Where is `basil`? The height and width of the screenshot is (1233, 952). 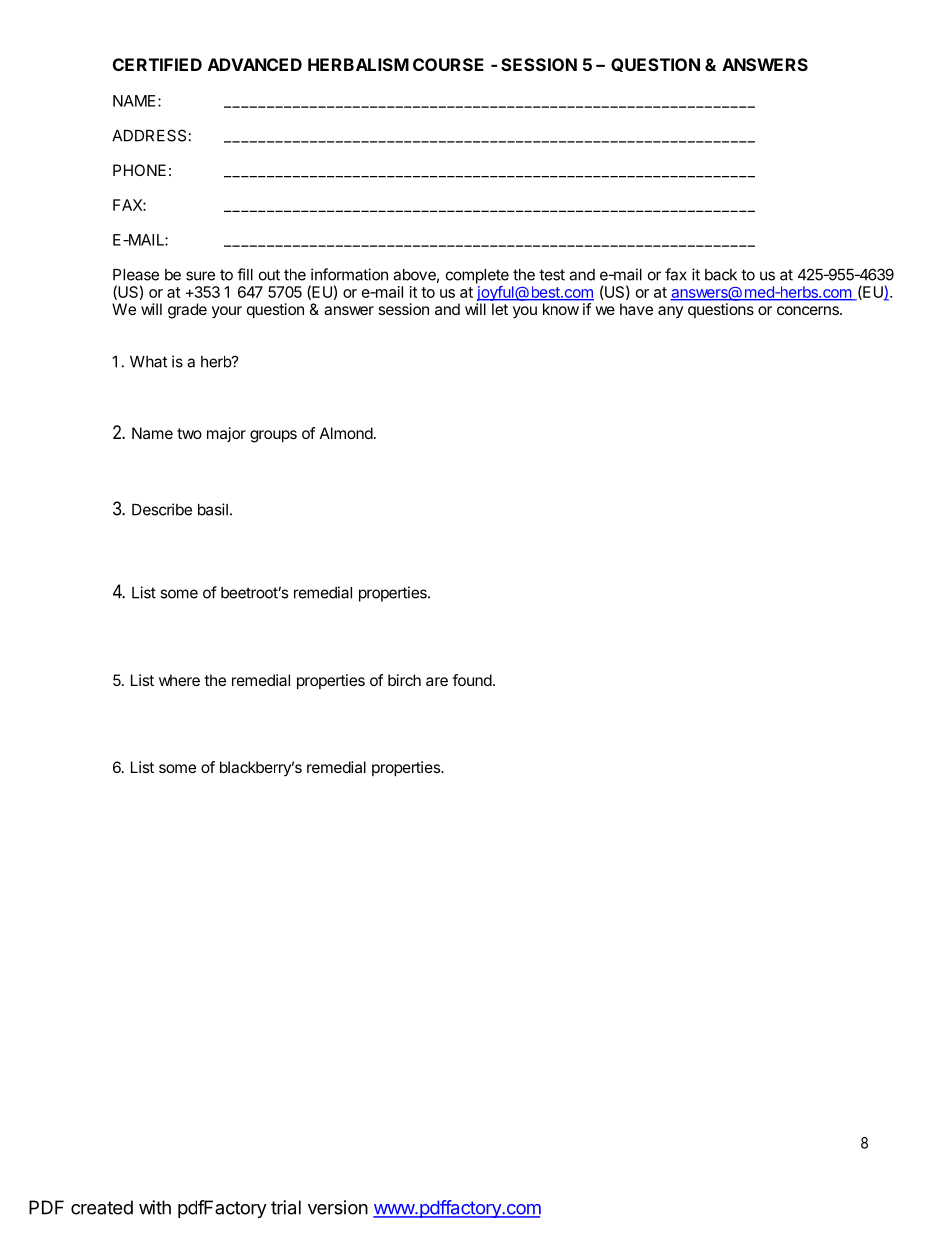
basil is located at coordinates (213, 509).
